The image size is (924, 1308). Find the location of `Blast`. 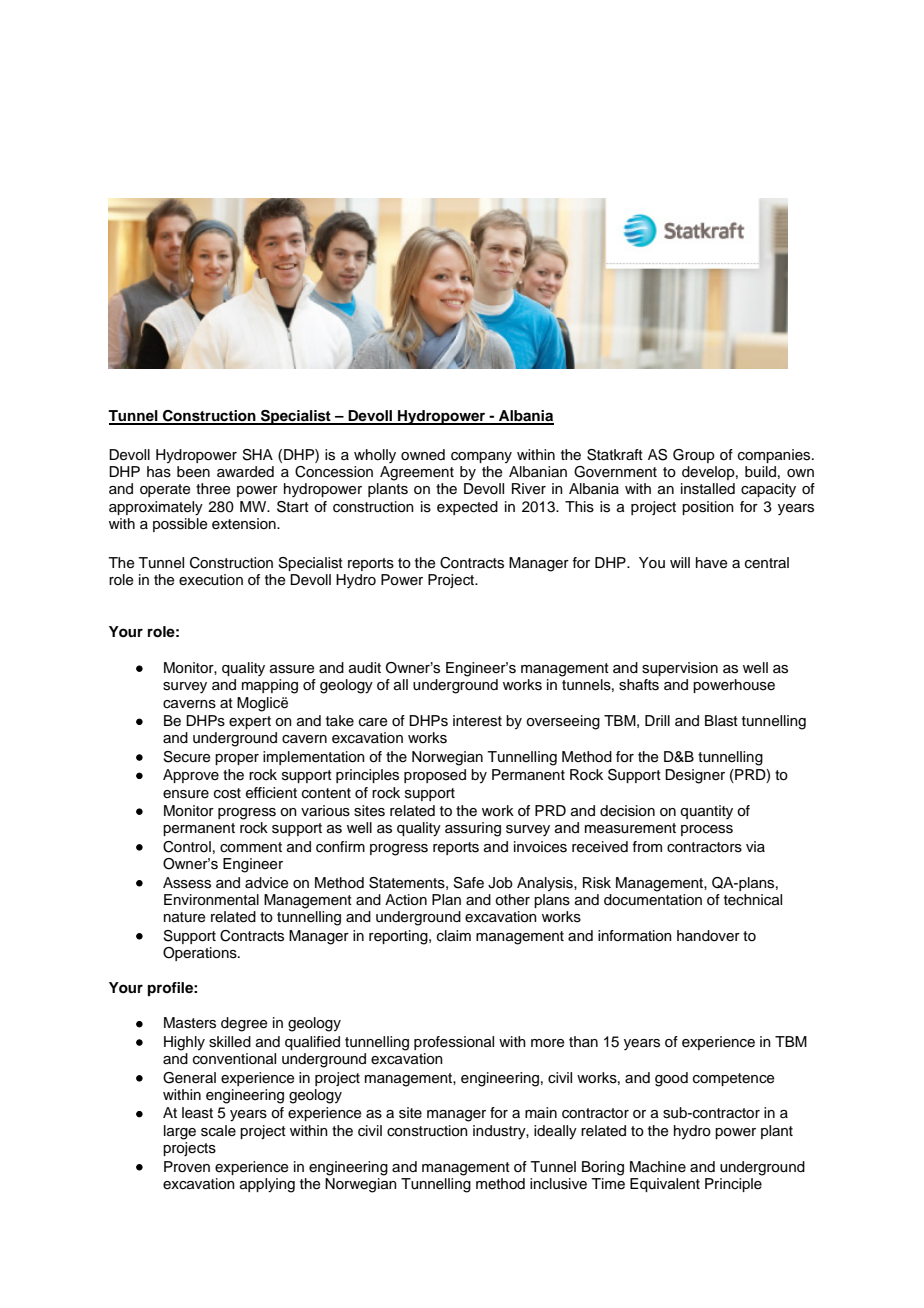

Blast is located at coordinates (721, 721).
